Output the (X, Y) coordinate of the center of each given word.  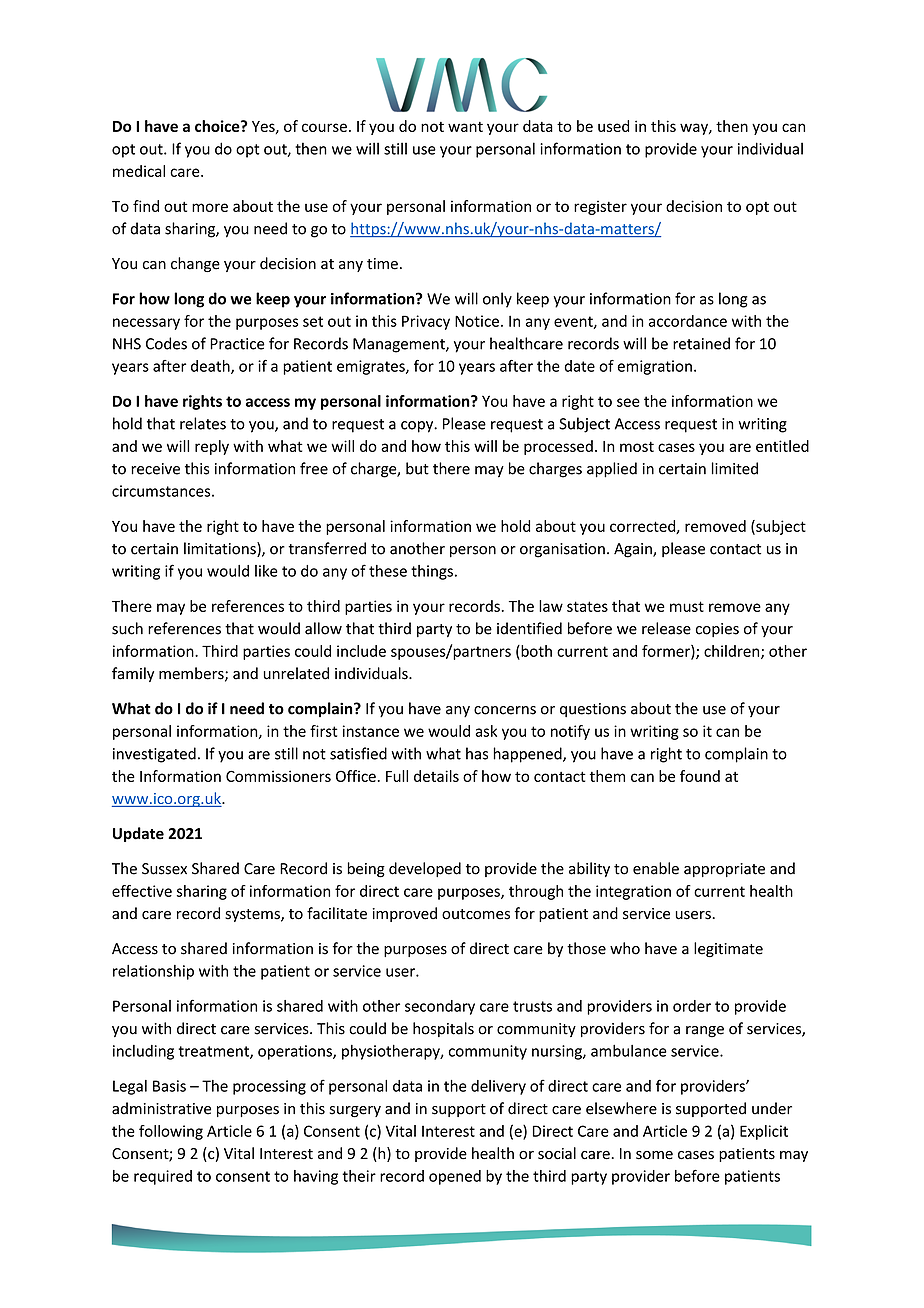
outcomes (476, 914)
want (465, 127)
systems (253, 915)
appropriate (724, 870)
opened (455, 1177)
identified (529, 628)
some (654, 1155)
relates (203, 423)
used (613, 126)
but (417, 468)
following (171, 1132)
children (733, 652)
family (133, 674)
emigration (655, 367)
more (210, 207)
